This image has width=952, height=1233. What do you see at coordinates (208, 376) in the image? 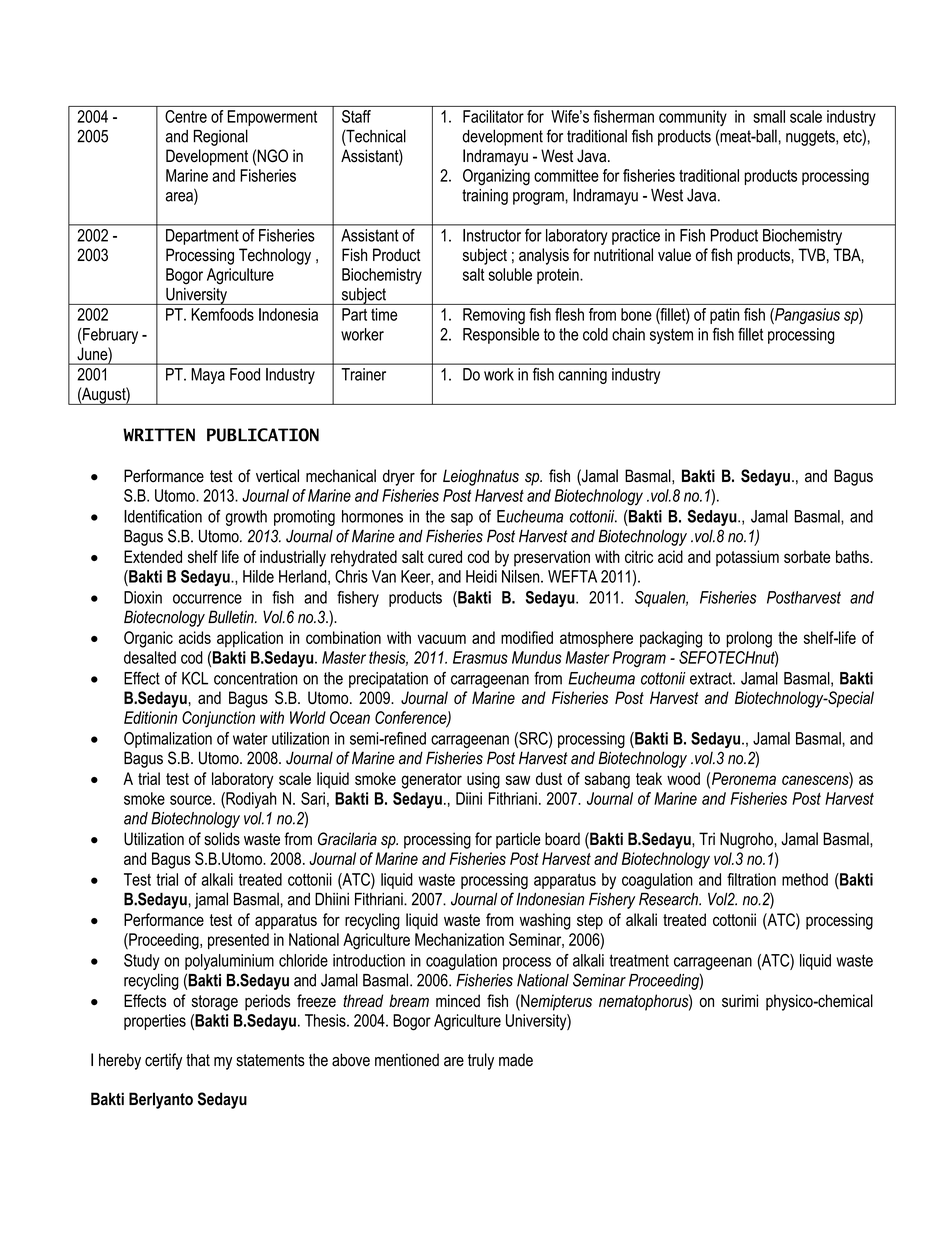
I see `Maya` at bounding box center [208, 376].
